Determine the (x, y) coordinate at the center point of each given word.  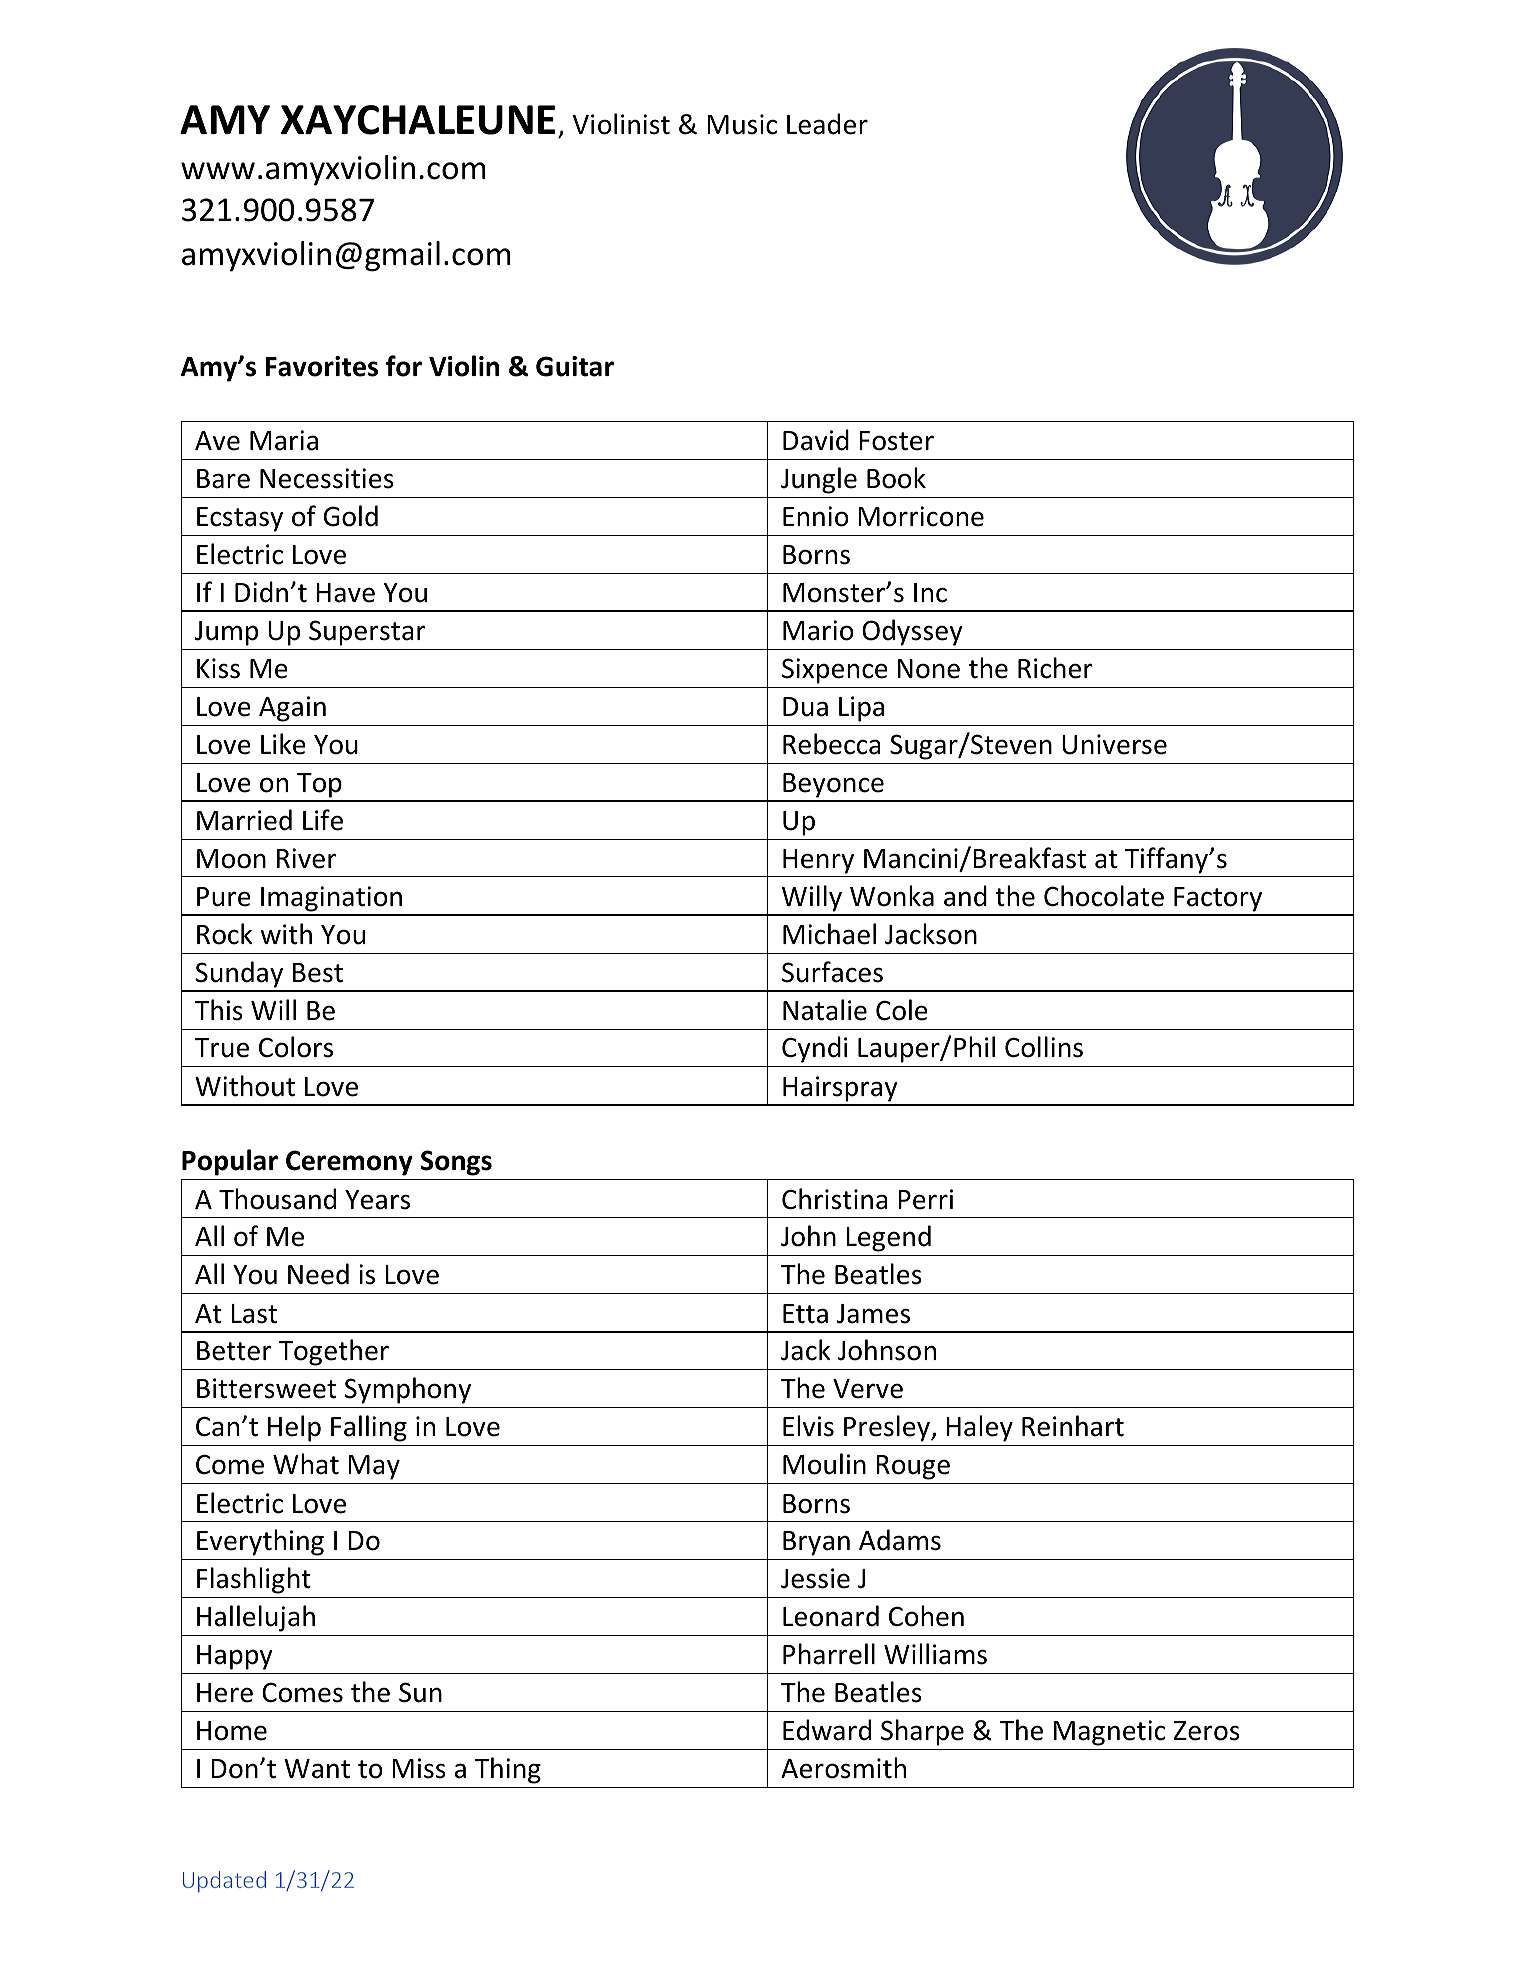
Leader (827, 124)
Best (318, 973)
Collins (1044, 1047)
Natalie (825, 1010)
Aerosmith (843, 1768)
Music (742, 124)
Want (317, 1769)
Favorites (322, 366)
